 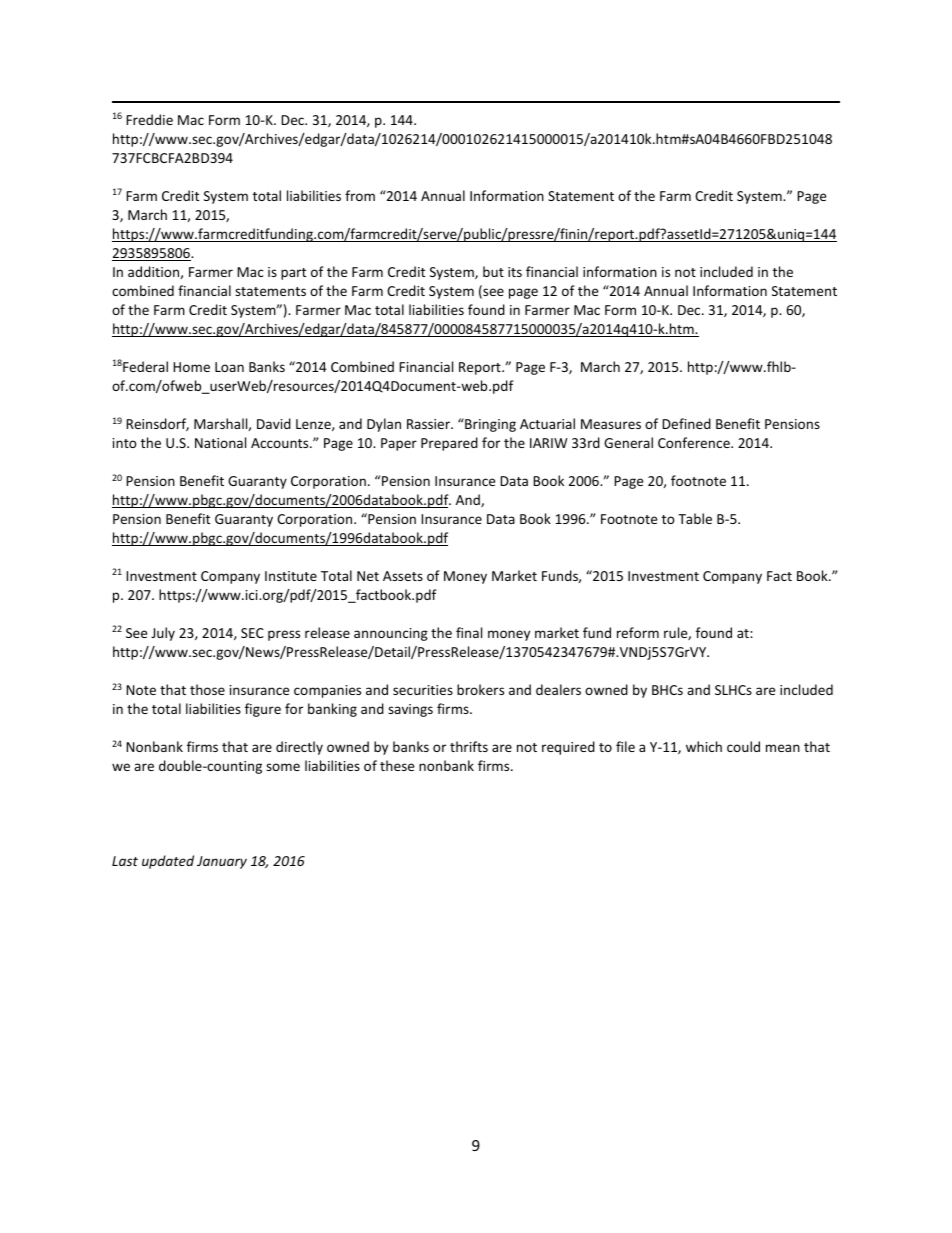 What do you see at coordinates (149, 119) in the page?
I see `Freddie` at bounding box center [149, 119].
